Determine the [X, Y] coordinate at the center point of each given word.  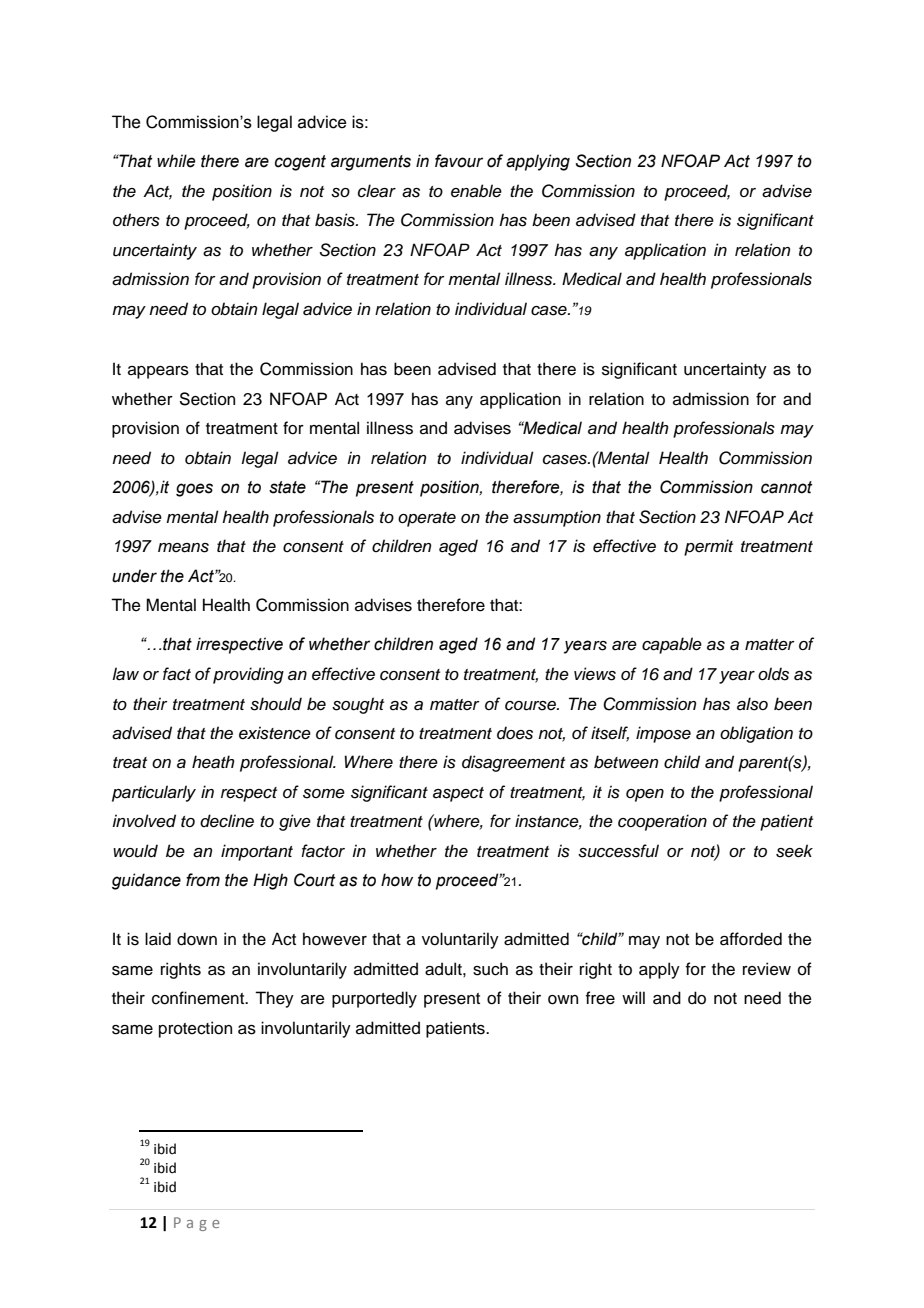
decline [227, 821]
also [752, 704]
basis [336, 220]
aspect [458, 794]
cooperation [662, 822]
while [176, 161]
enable [476, 191]
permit [708, 547]
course [531, 706]
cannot [786, 487]
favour [459, 161]
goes [194, 490]
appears [158, 372]
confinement [199, 998]
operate [427, 519]
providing [248, 675]
